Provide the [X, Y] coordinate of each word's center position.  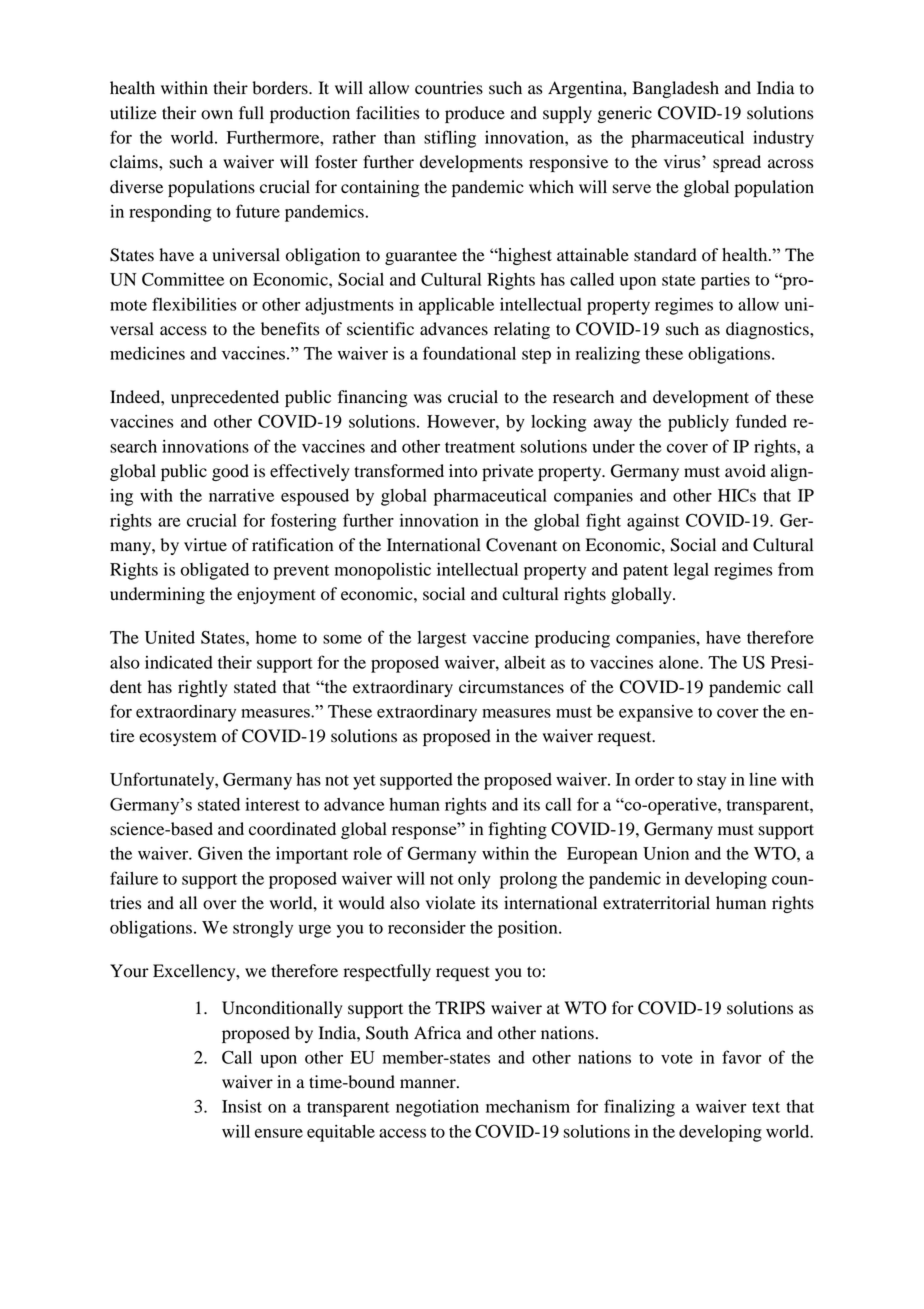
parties [725, 281]
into [463, 471]
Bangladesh [676, 89]
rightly [203, 688]
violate [451, 903]
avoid [745, 471]
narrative [241, 495]
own [217, 115]
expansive [656, 713]
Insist [242, 1106]
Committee [183, 279]
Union [666, 853]
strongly [263, 929]
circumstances [511, 687]
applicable [456, 306]
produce [475, 114]
